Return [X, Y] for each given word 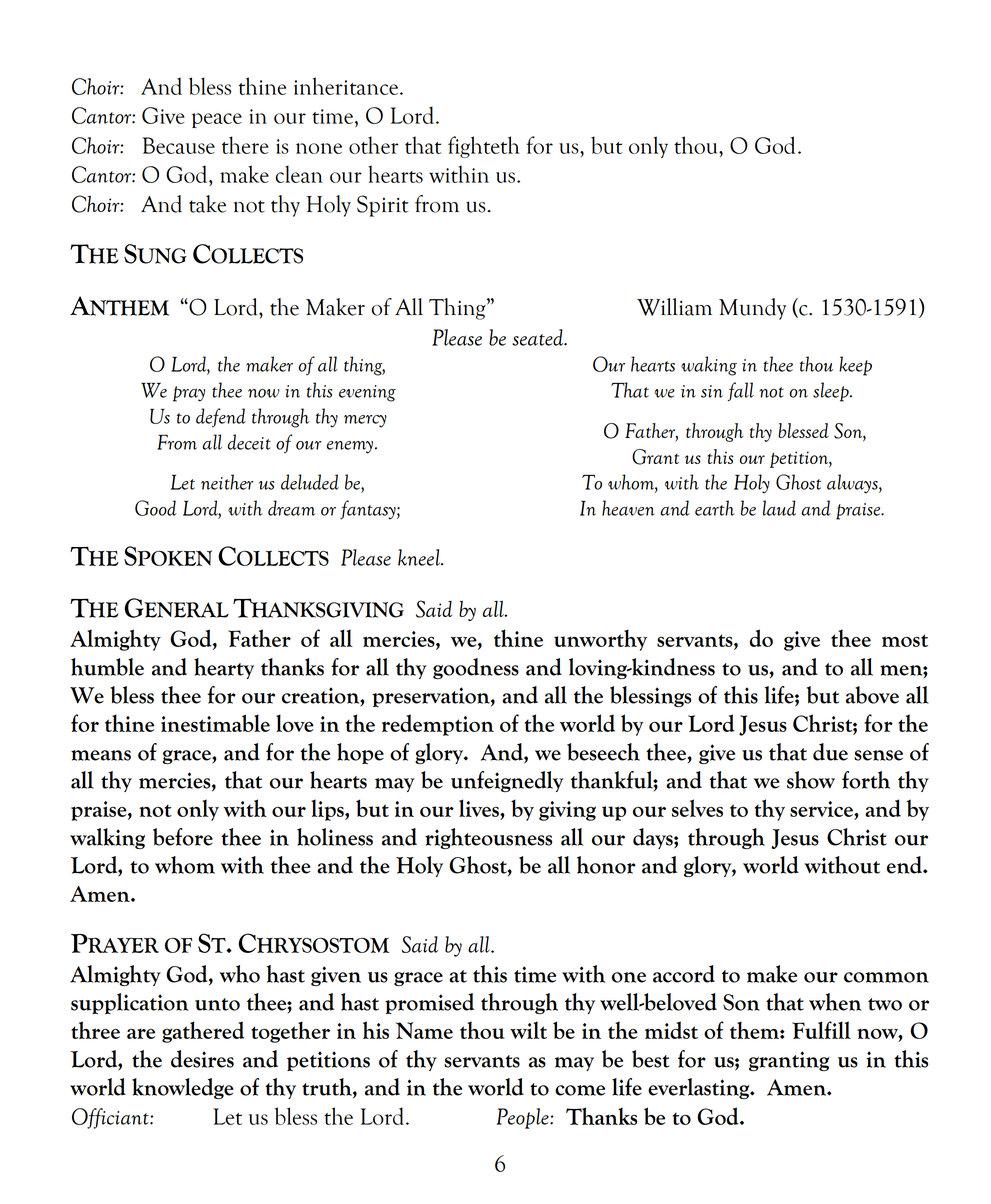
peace [217, 120]
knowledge [183, 1088]
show [811, 780]
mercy [365, 421]
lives [480, 808]
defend [221, 418]
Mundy [752, 309]
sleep [832, 392]
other [374, 145]
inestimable [215, 723]
